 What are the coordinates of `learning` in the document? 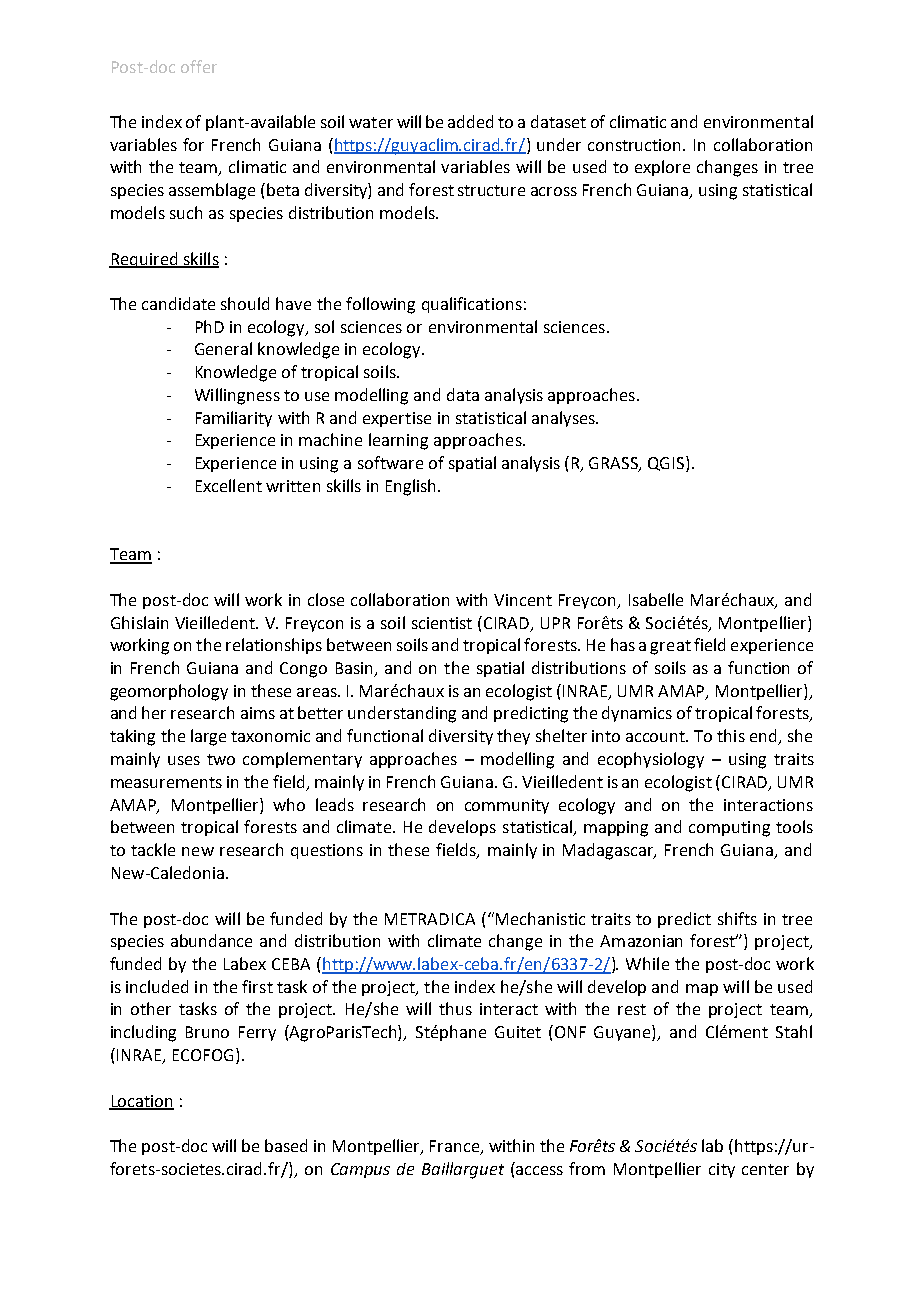 It's located at (398, 441).
